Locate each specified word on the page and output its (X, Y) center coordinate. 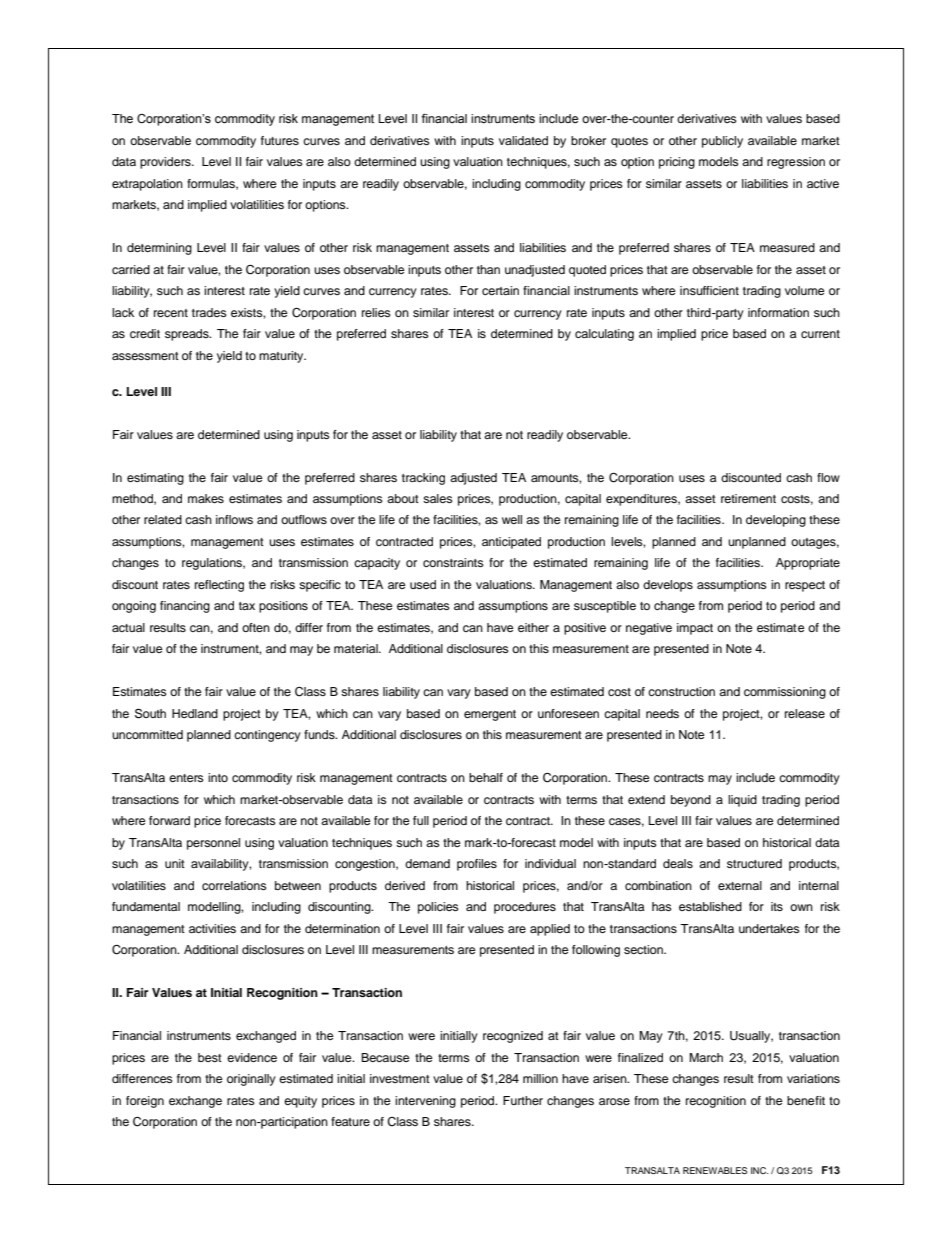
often (256, 627)
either (533, 627)
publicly (722, 142)
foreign (145, 1102)
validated (523, 140)
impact (695, 629)
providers (166, 163)
